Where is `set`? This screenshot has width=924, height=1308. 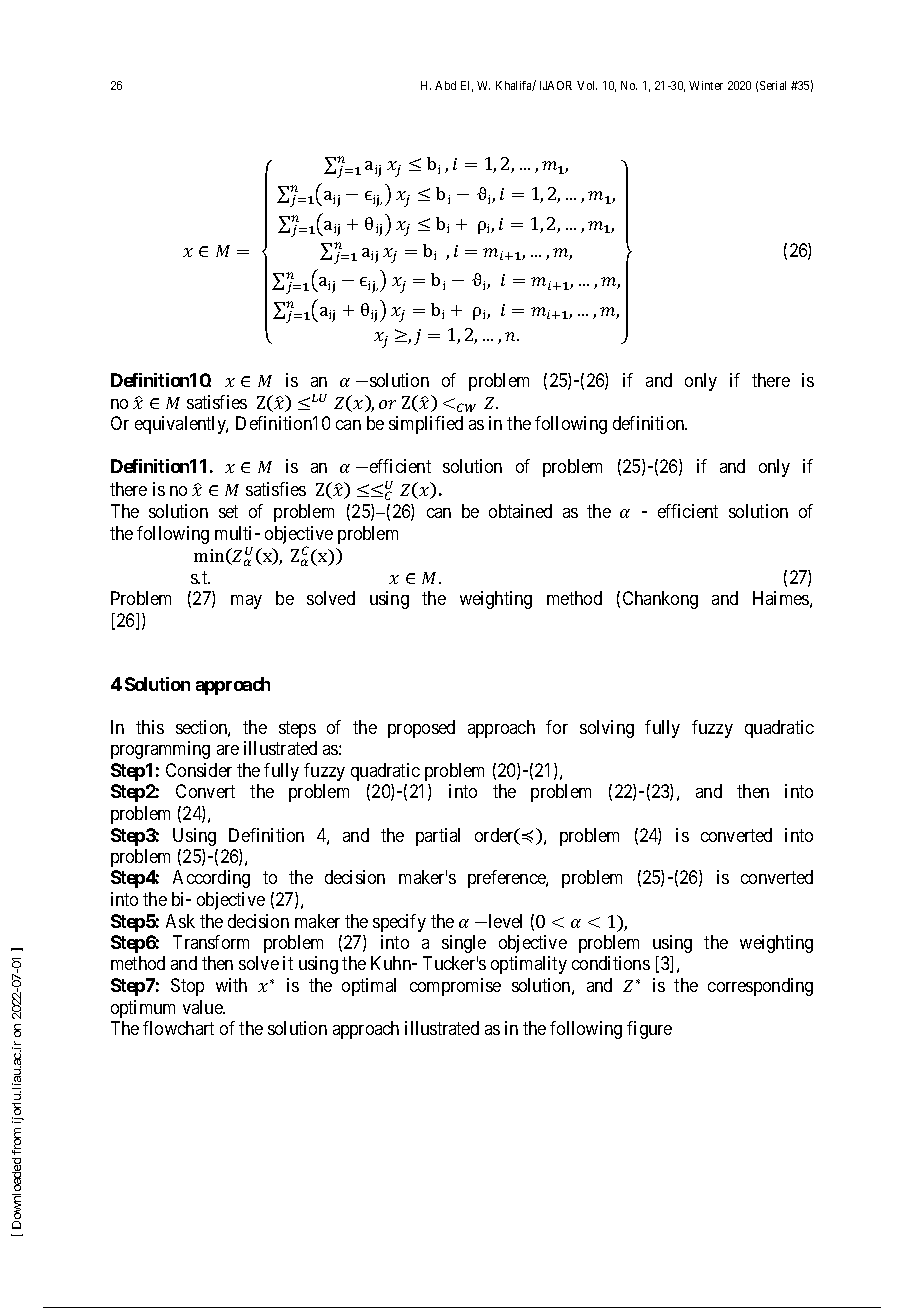
set is located at coordinates (228, 511).
